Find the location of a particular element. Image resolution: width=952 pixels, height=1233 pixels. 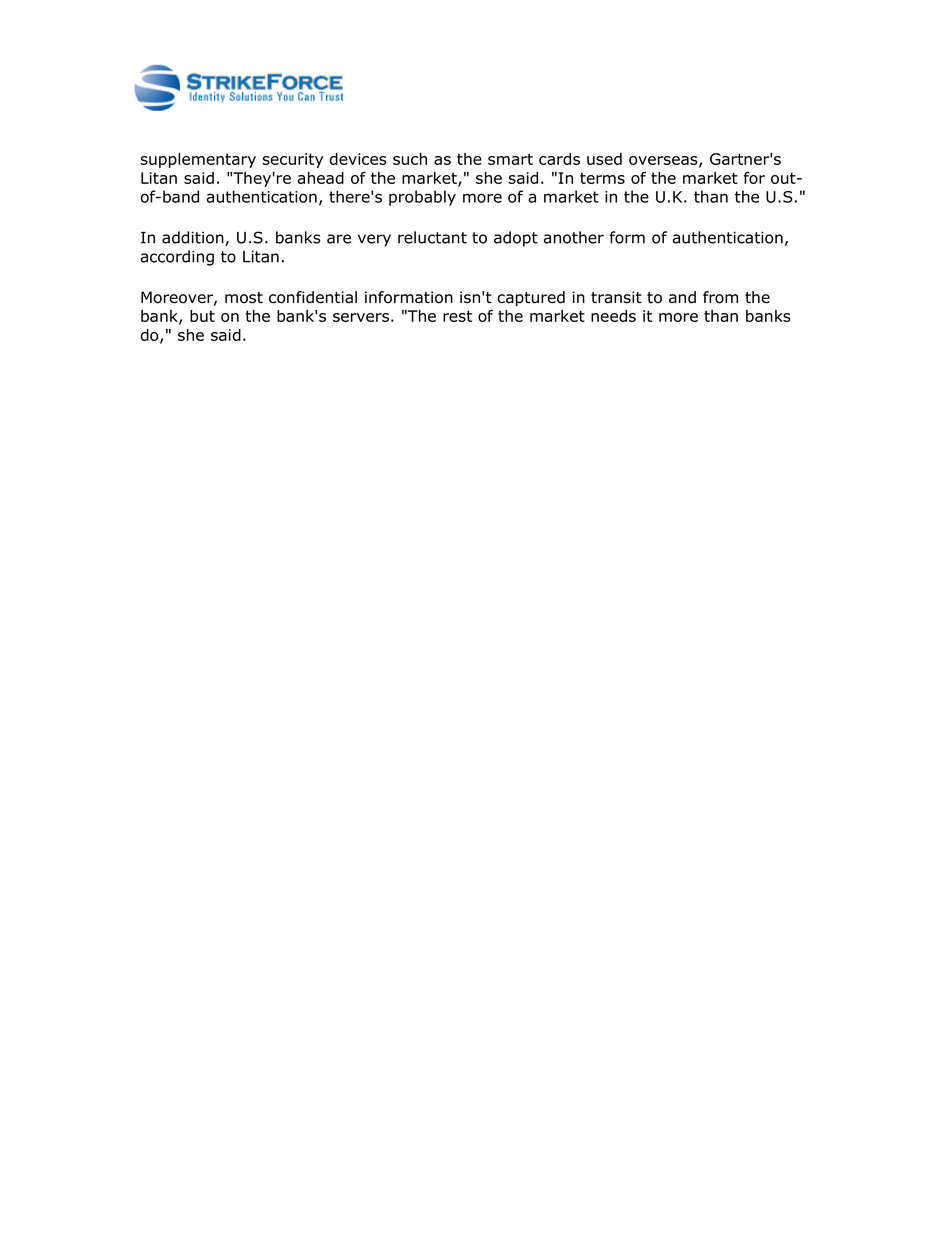

according is located at coordinates (177, 258).
